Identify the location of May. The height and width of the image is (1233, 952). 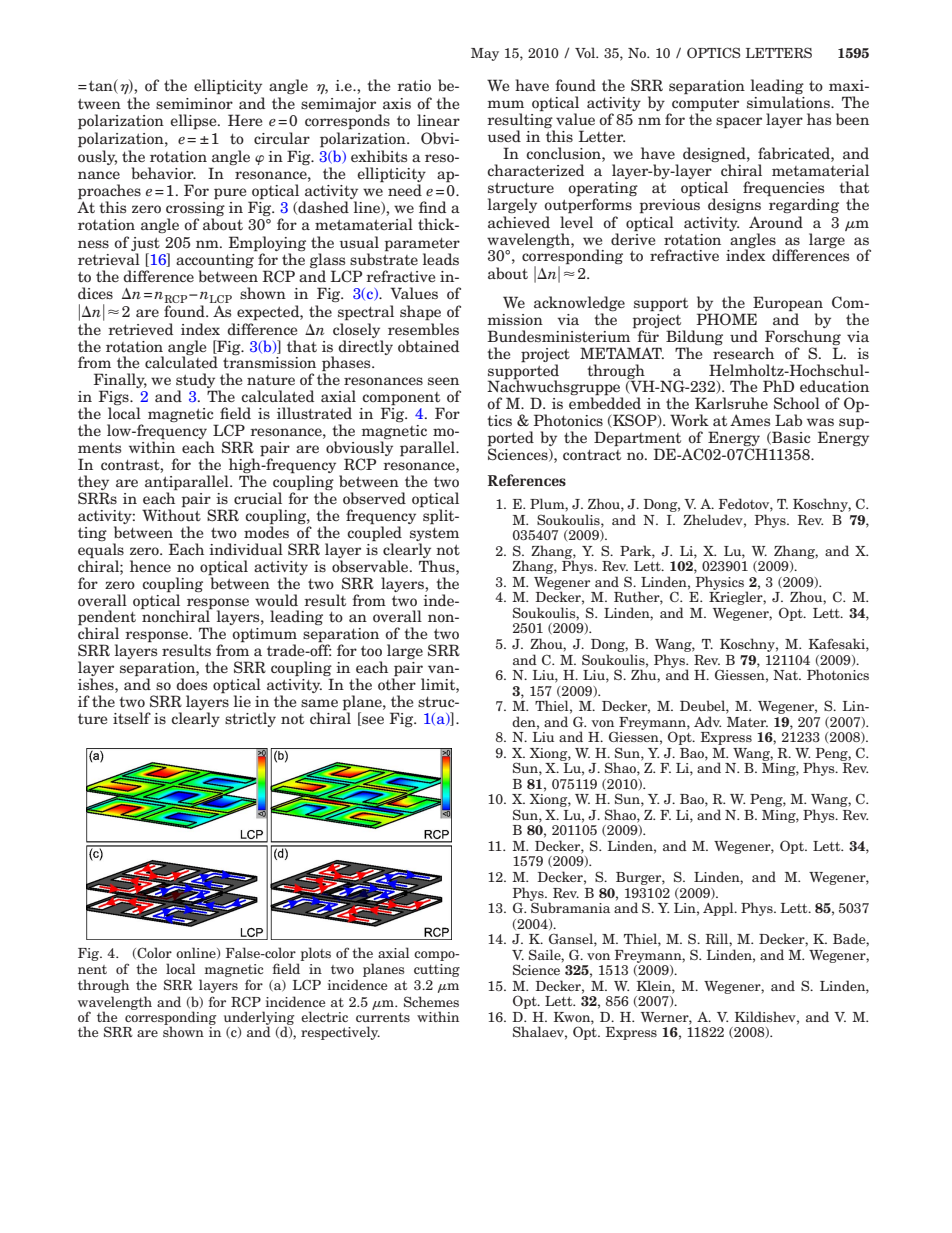
(485, 54).
